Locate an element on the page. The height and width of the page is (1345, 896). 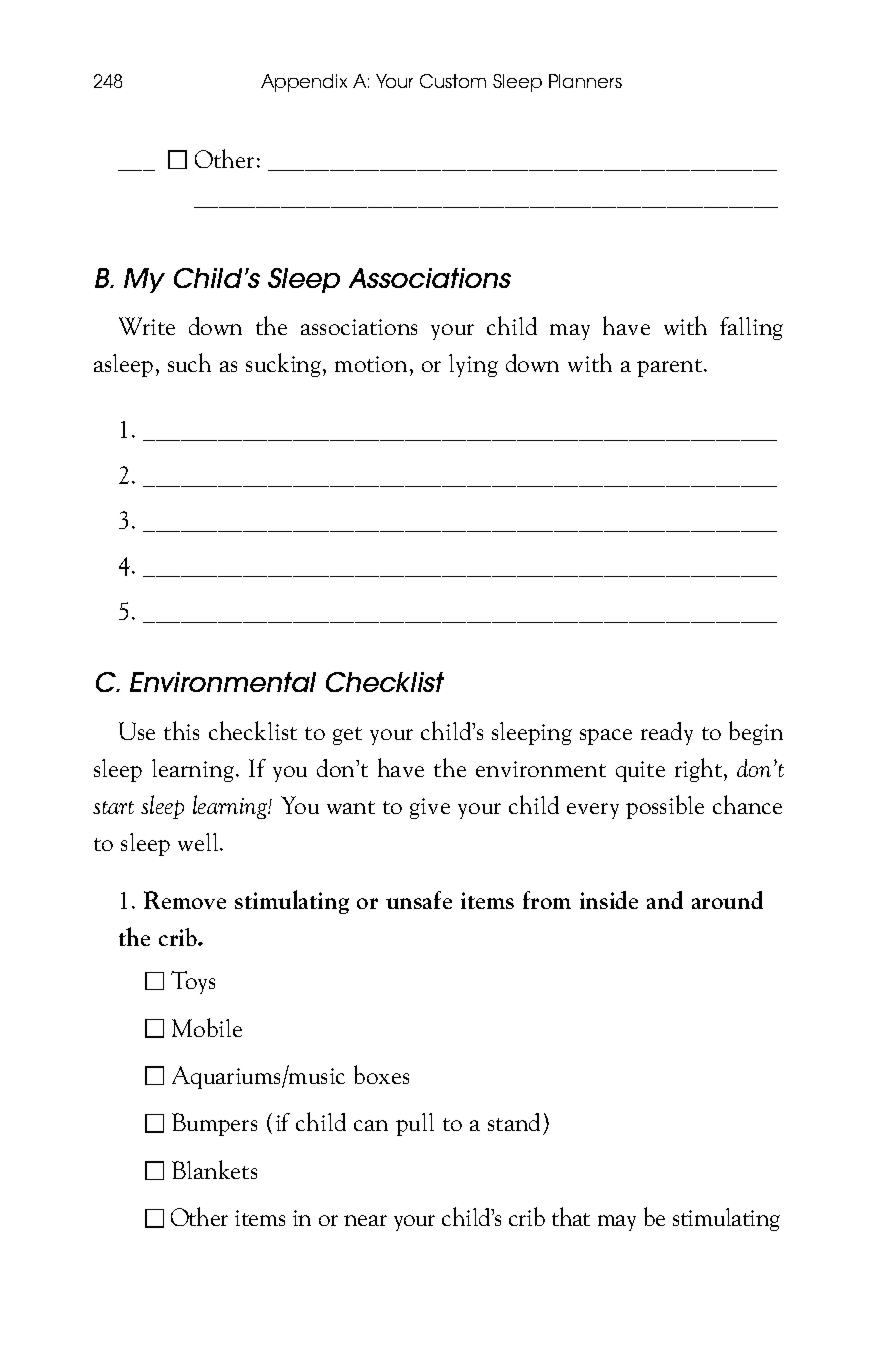
around is located at coordinates (727, 900).
